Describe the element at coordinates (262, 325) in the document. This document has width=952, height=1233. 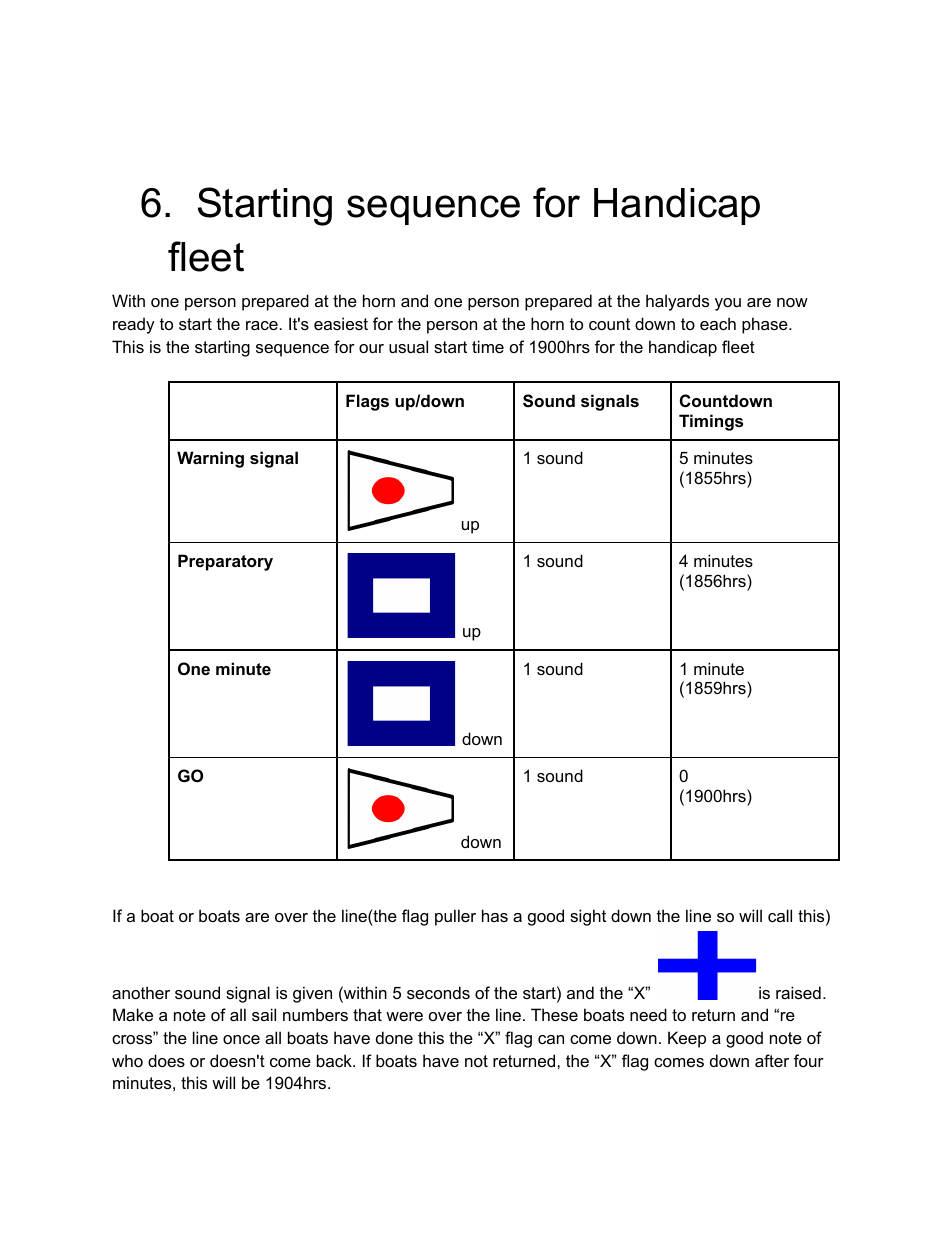
I see `race` at that location.
